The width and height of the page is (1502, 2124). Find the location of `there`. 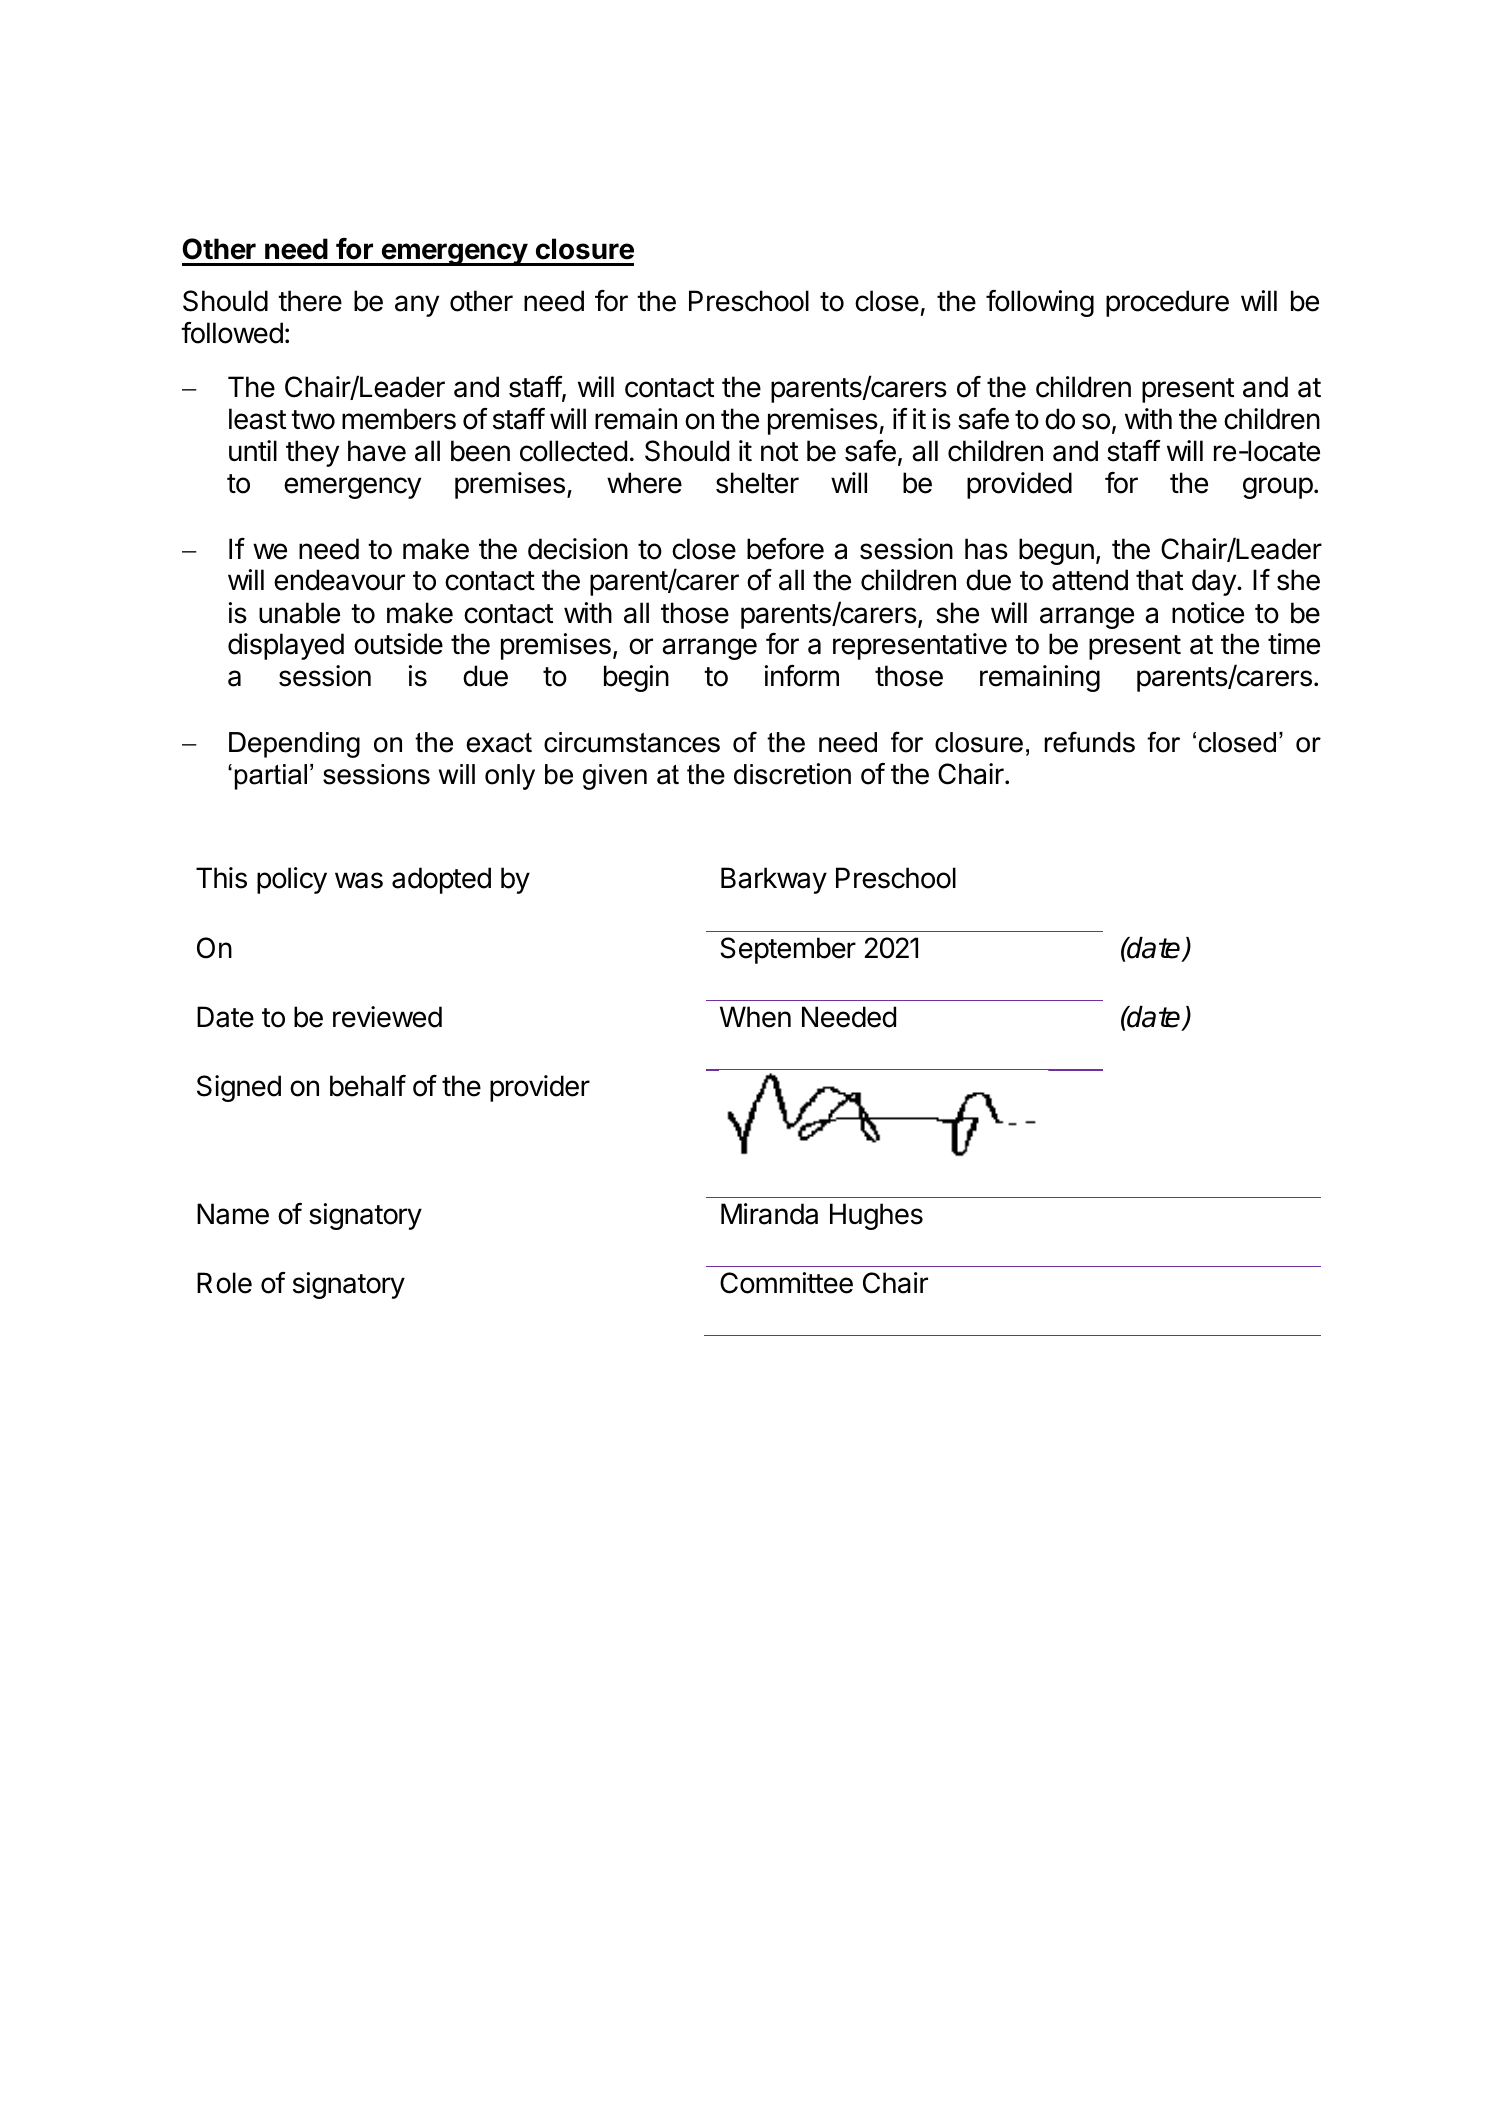

there is located at coordinates (310, 301).
